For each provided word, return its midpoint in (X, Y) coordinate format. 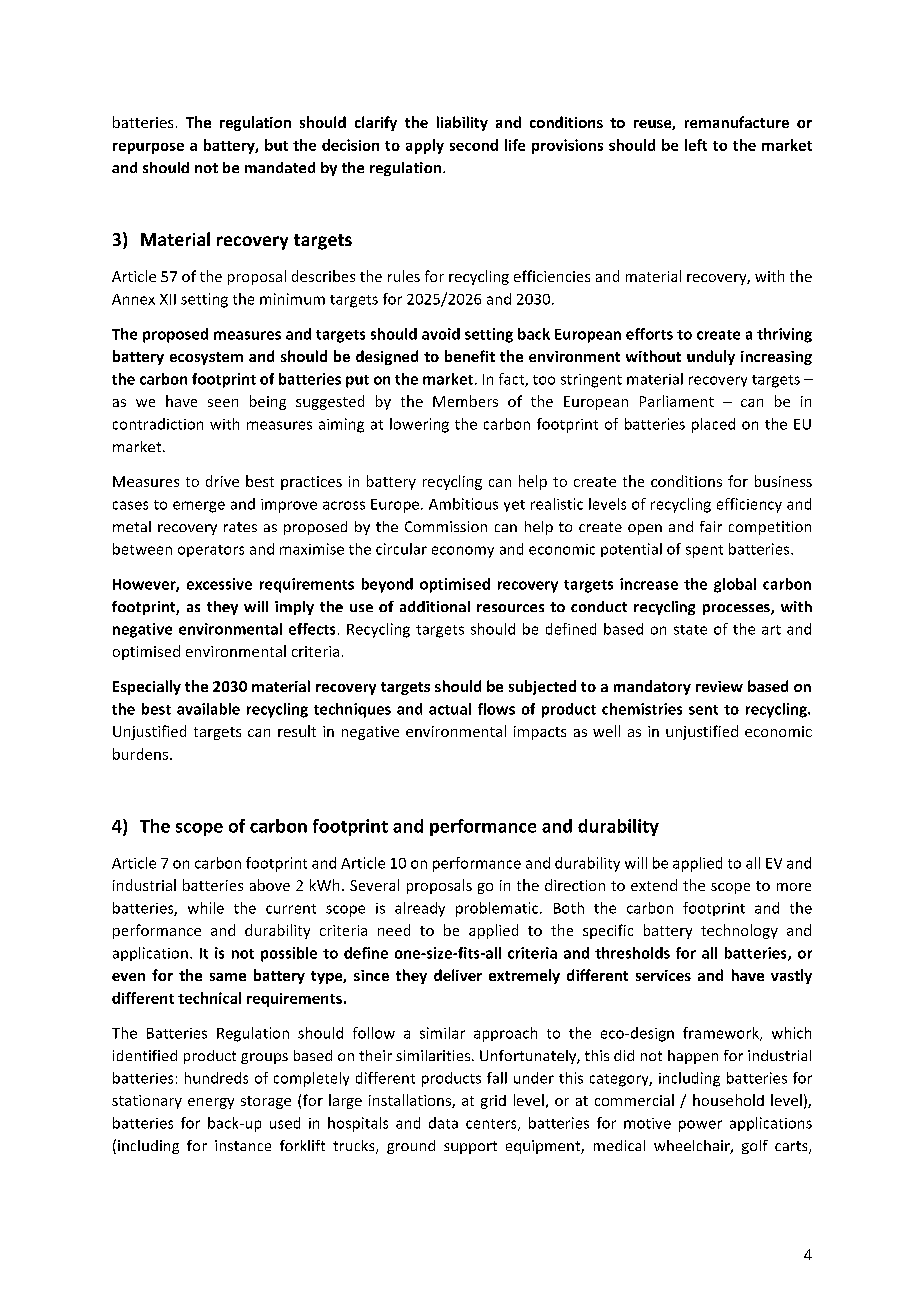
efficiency (749, 505)
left (696, 145)
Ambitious (463, 504)
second (474, 145)
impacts (540, 733)
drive (222, 481)
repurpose (148, 148)
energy (211, 1103)
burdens (142, 754)
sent (703, 710)
